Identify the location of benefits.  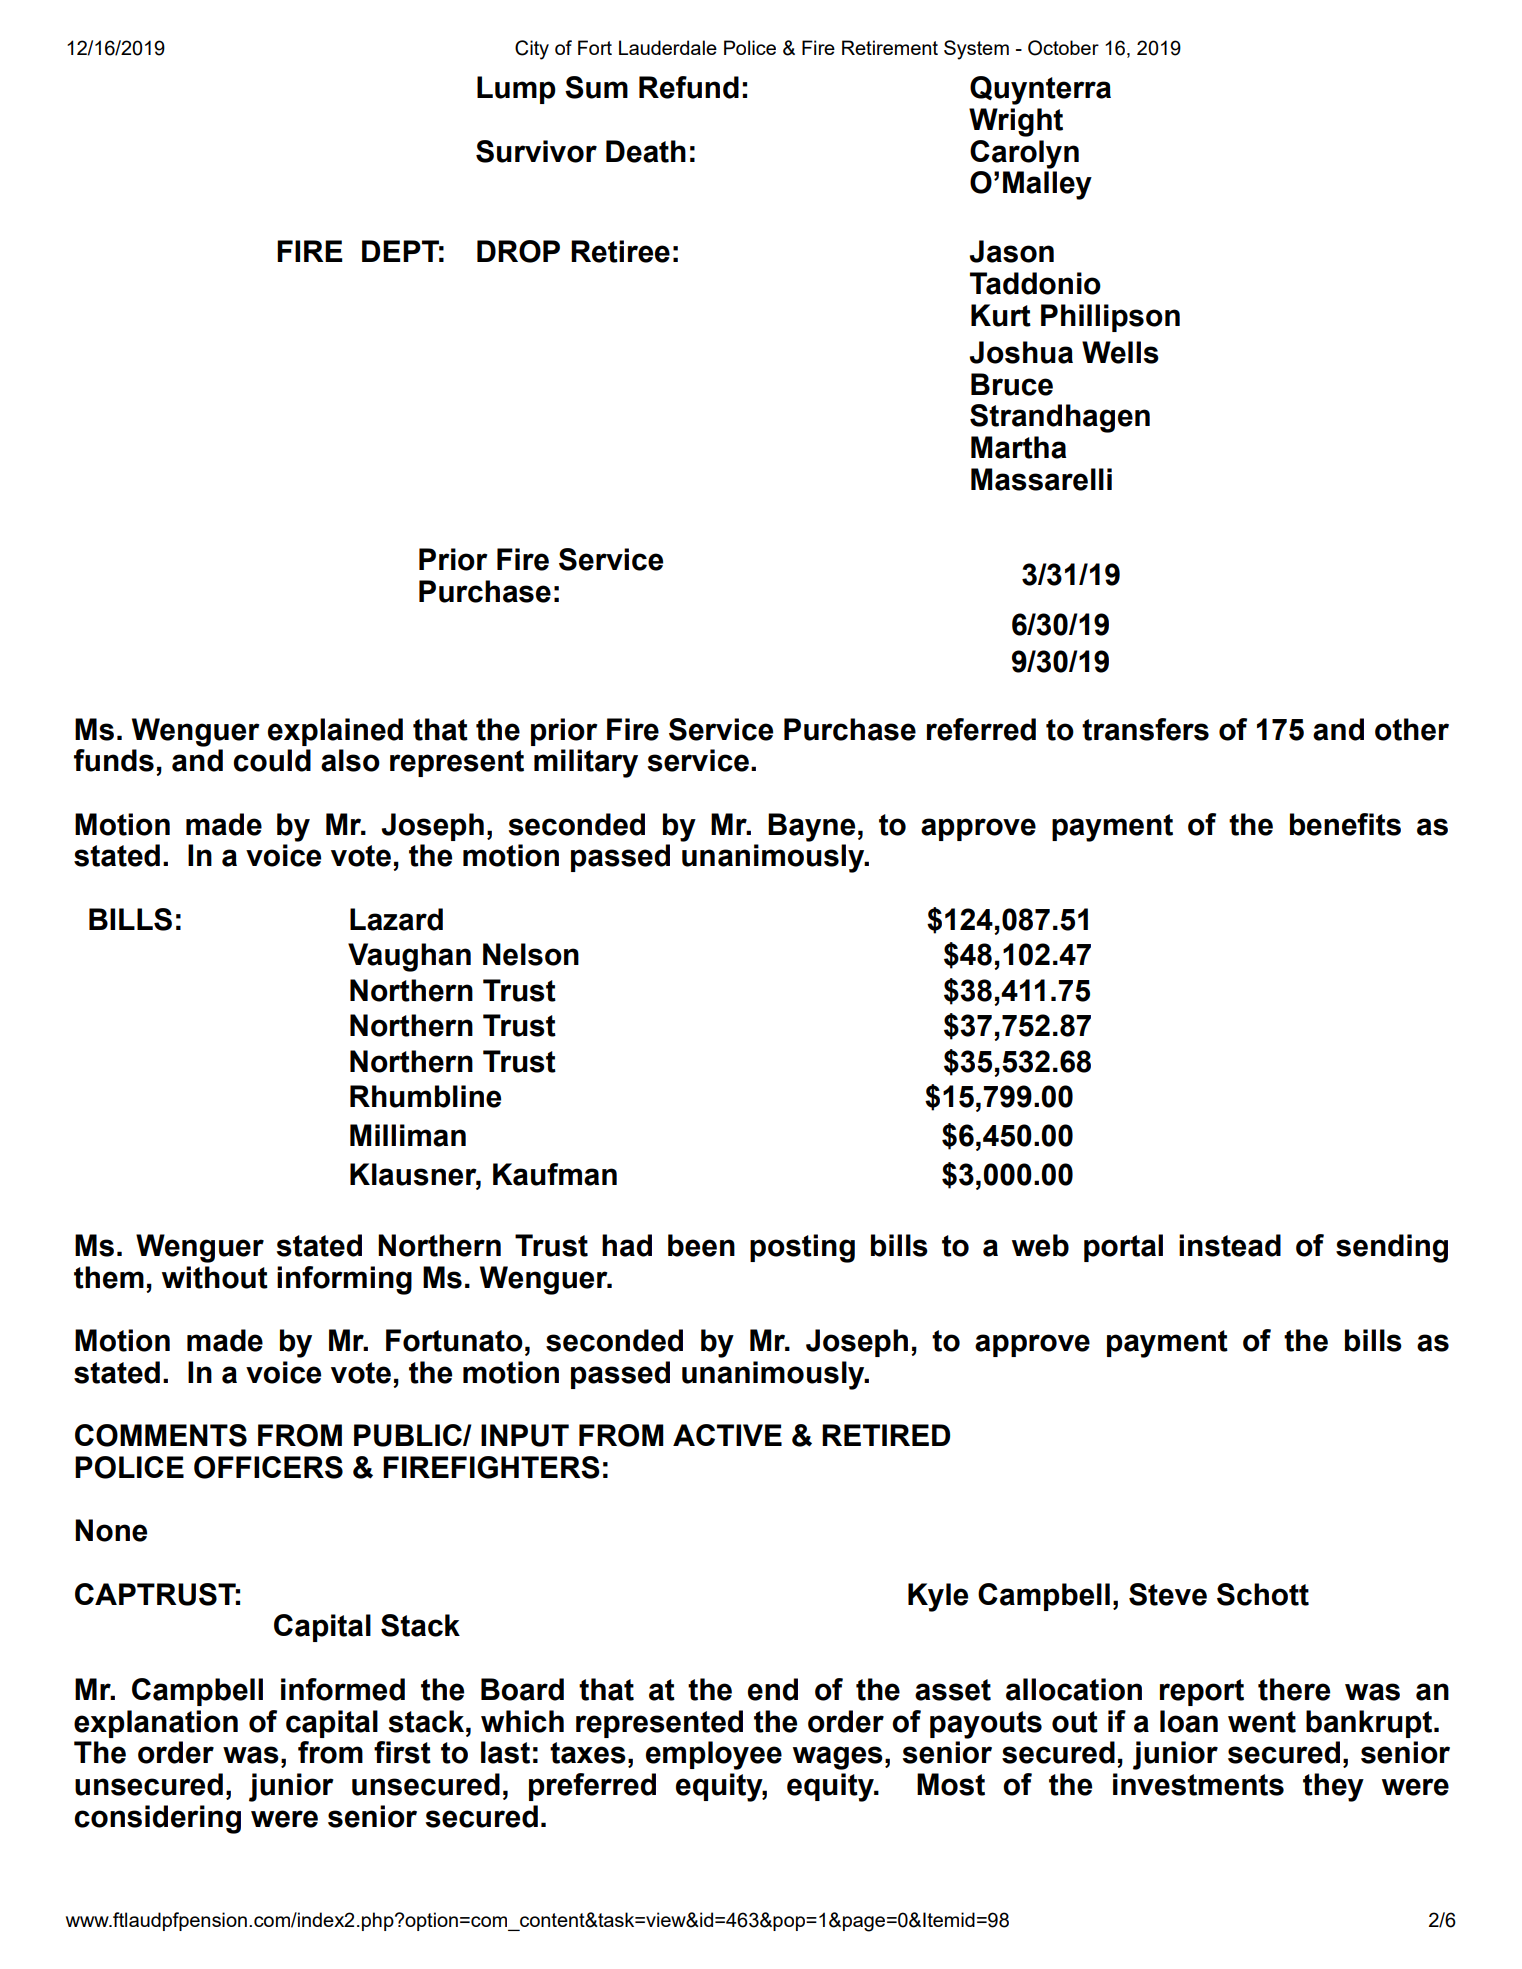
(1345, 824).
